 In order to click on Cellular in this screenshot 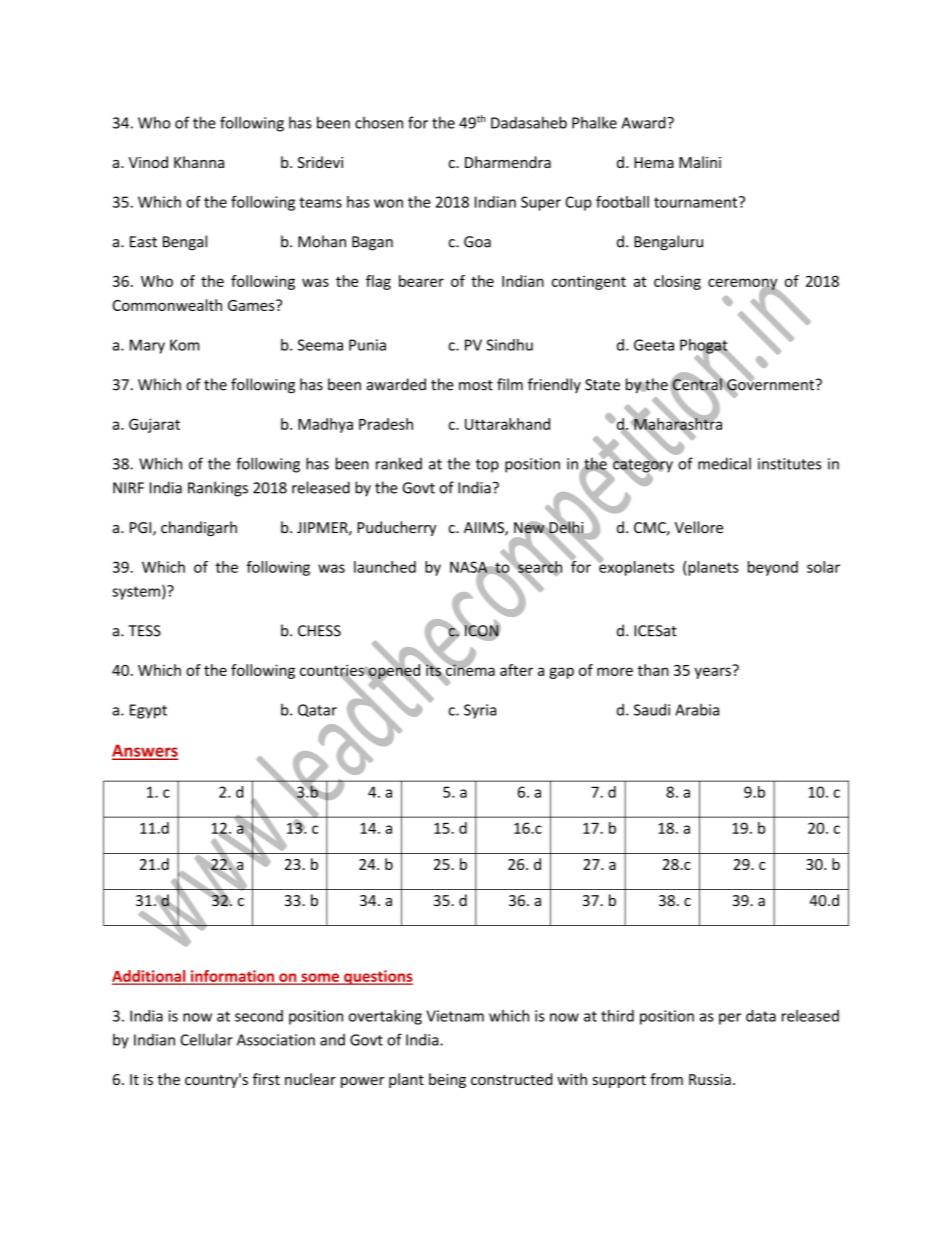, I will do `click(206, 1039)`.
